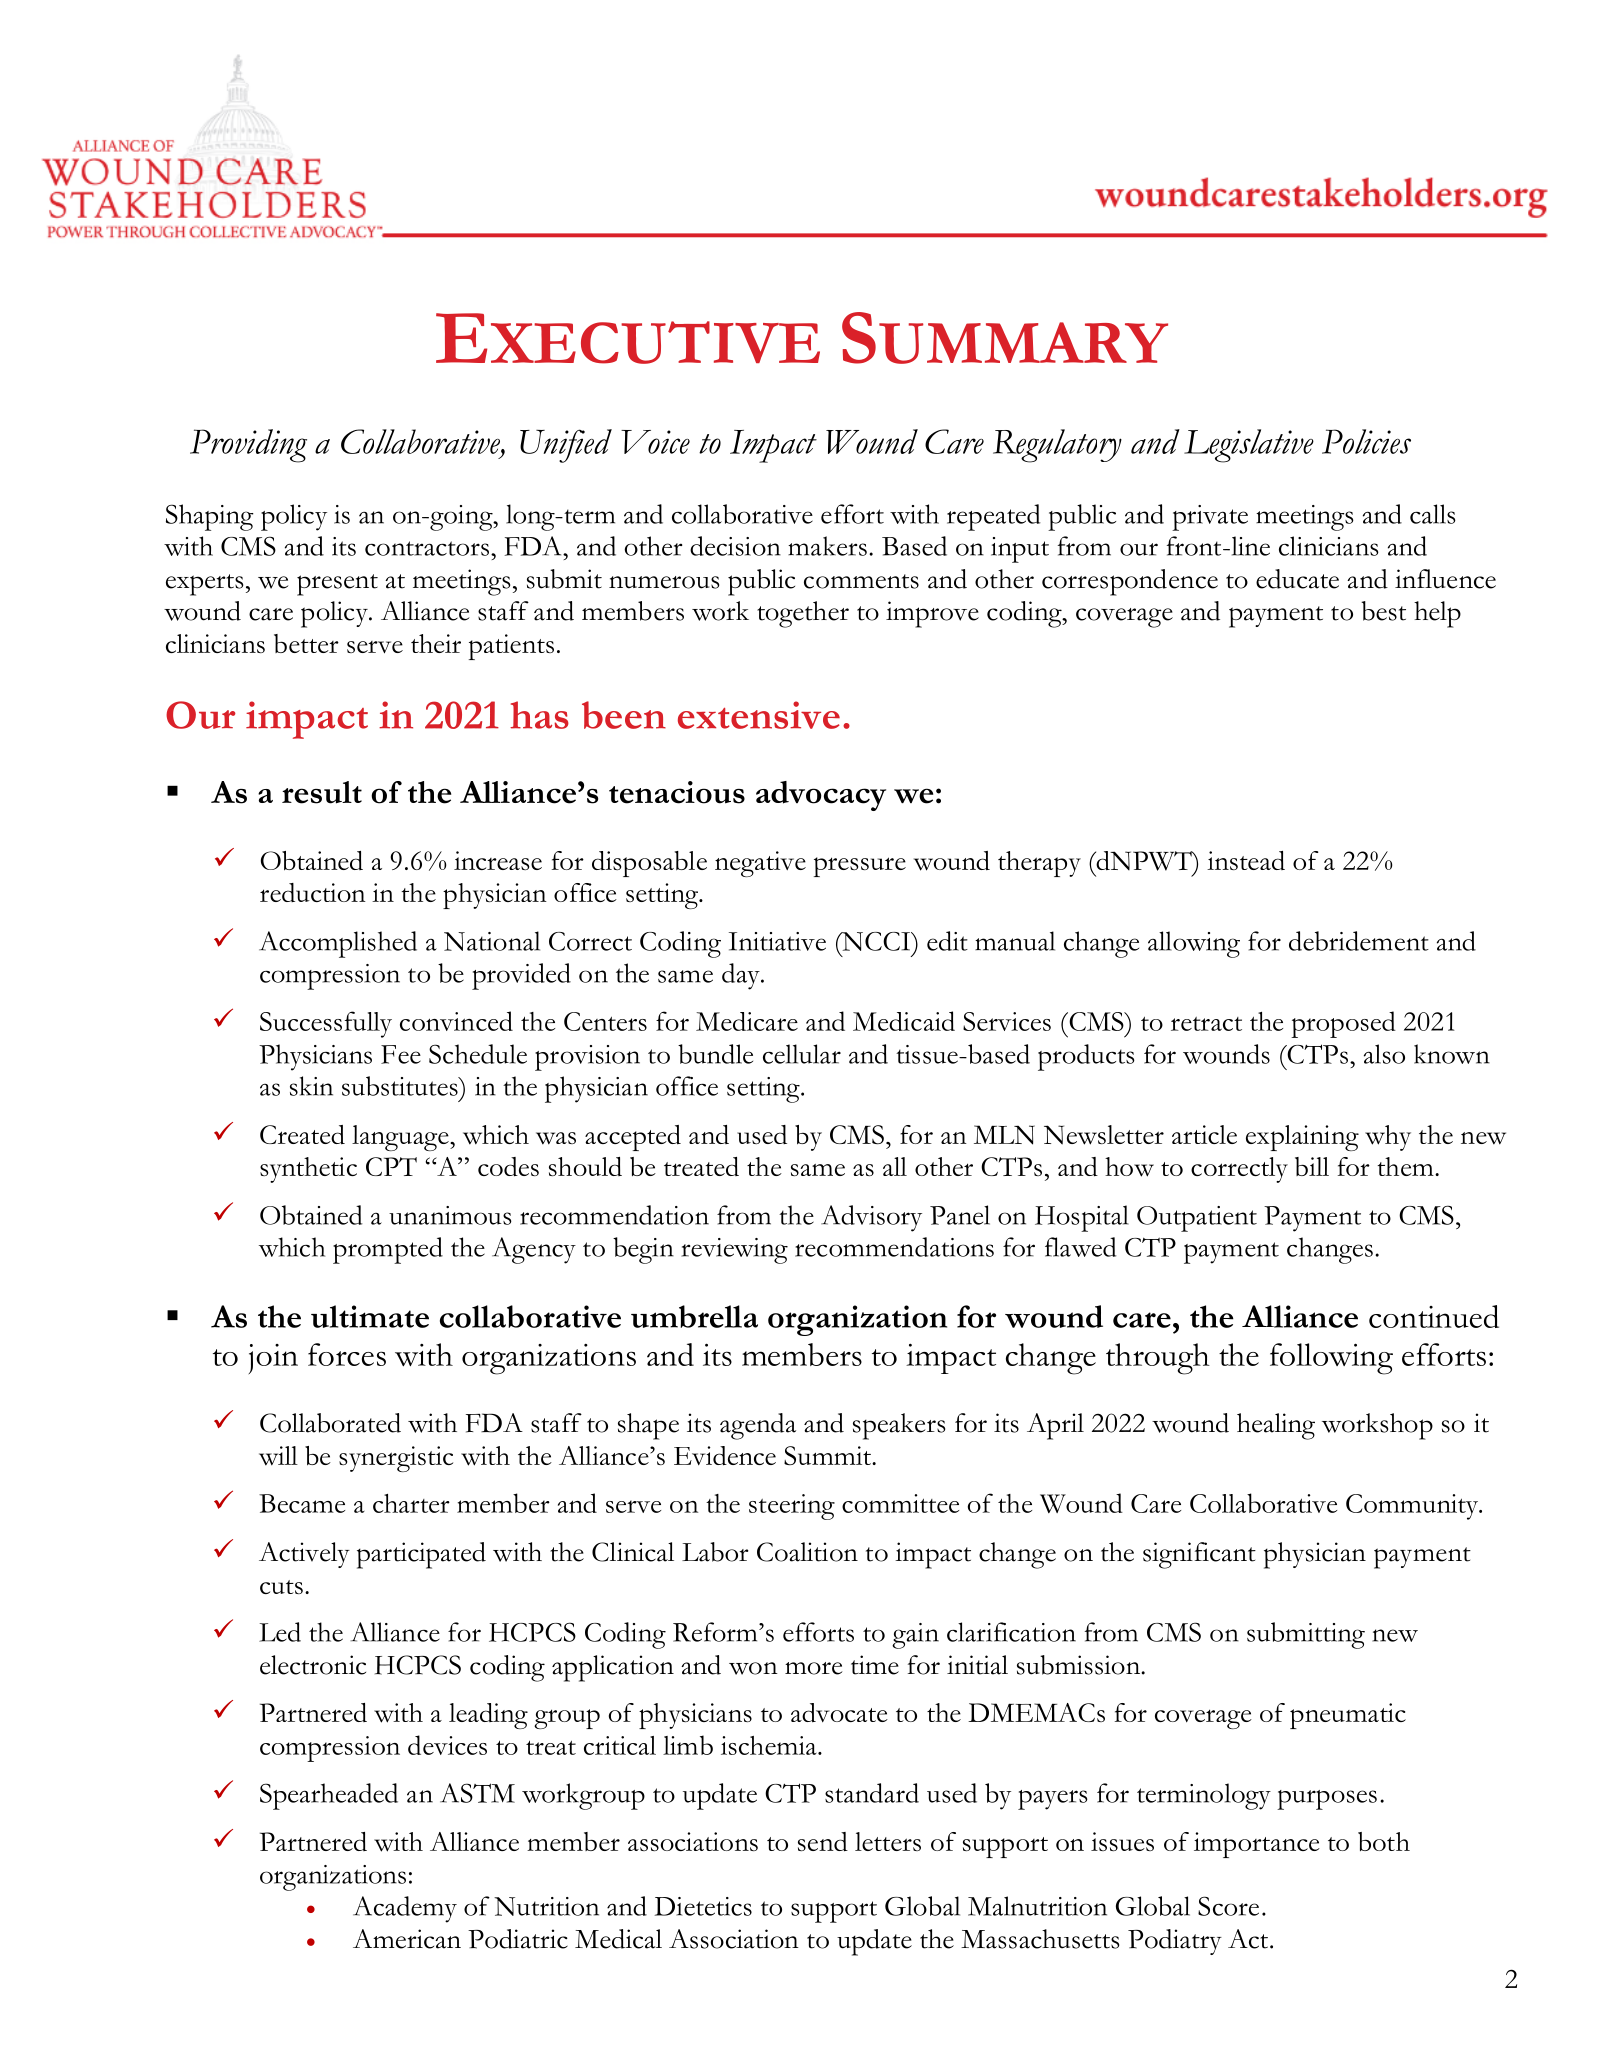  I want to click on bill, so click(1312, 1166).
